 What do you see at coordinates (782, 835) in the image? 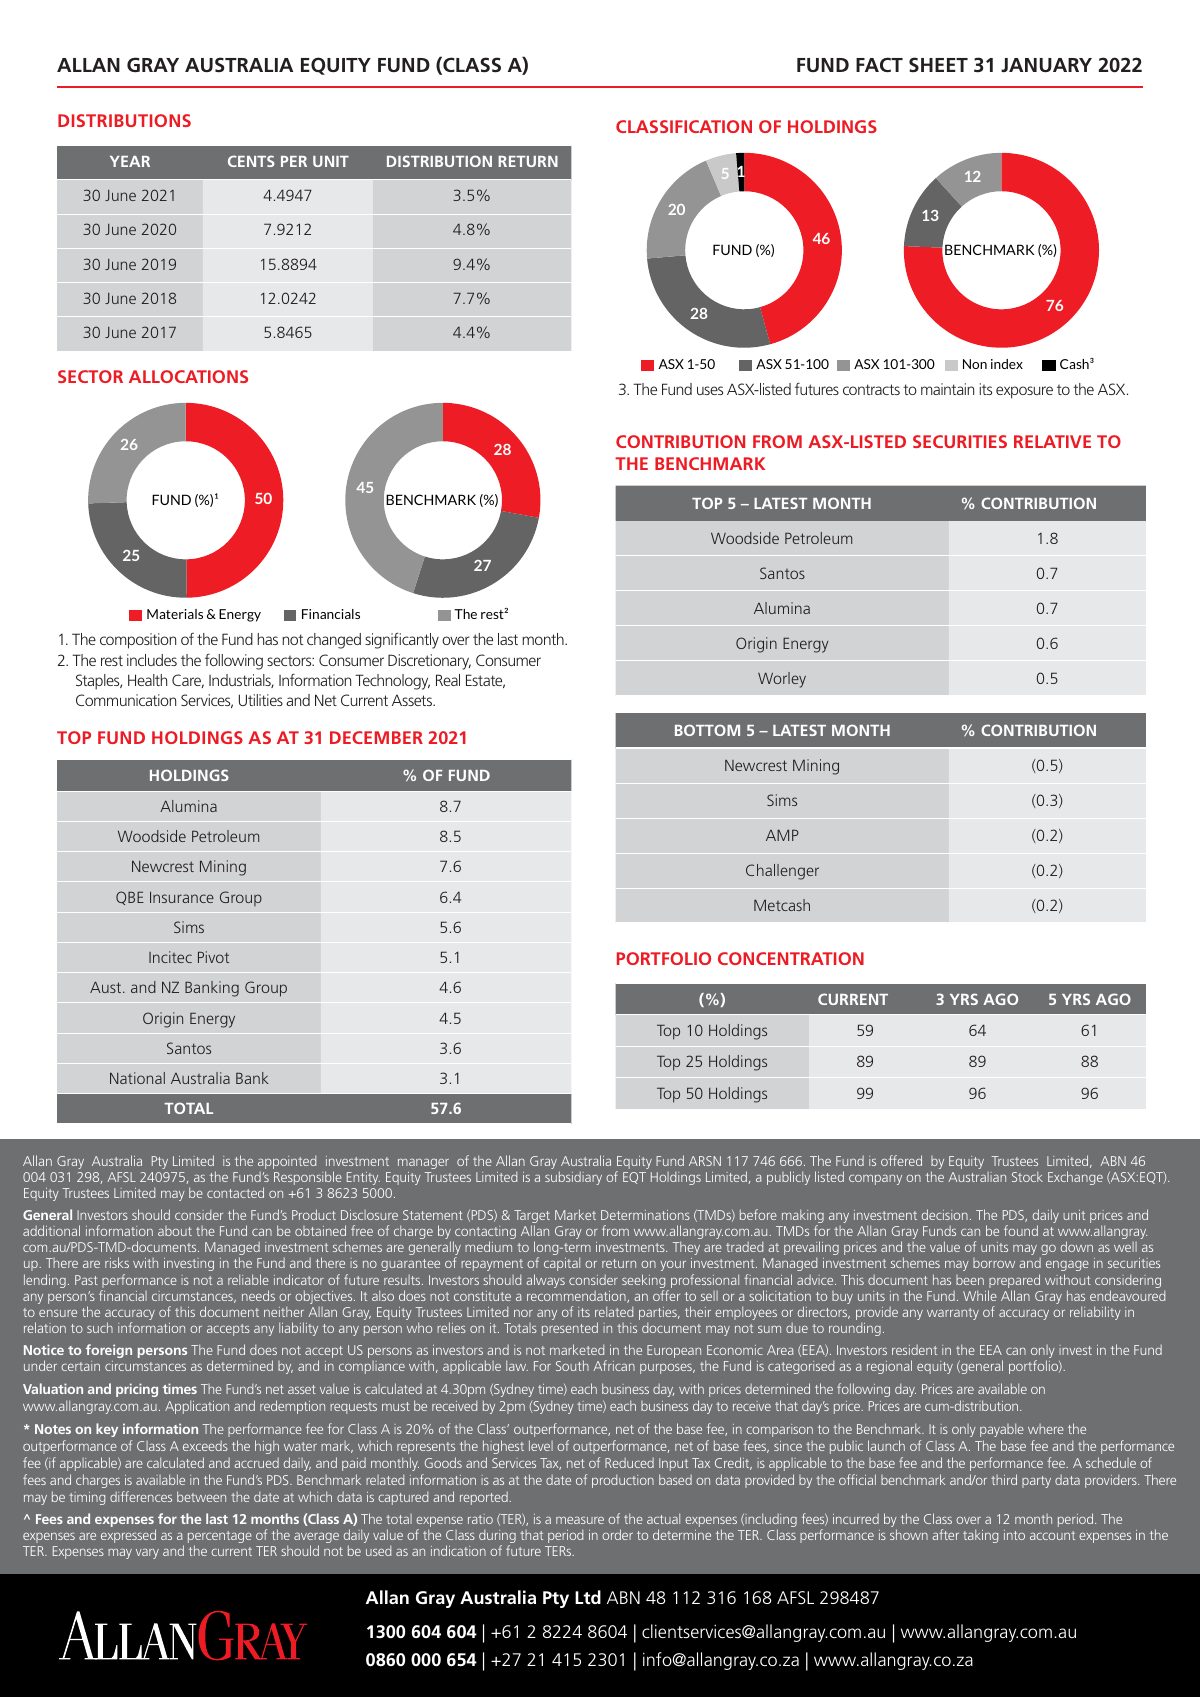
I see `AMP` at bounding box center [782, 835].
